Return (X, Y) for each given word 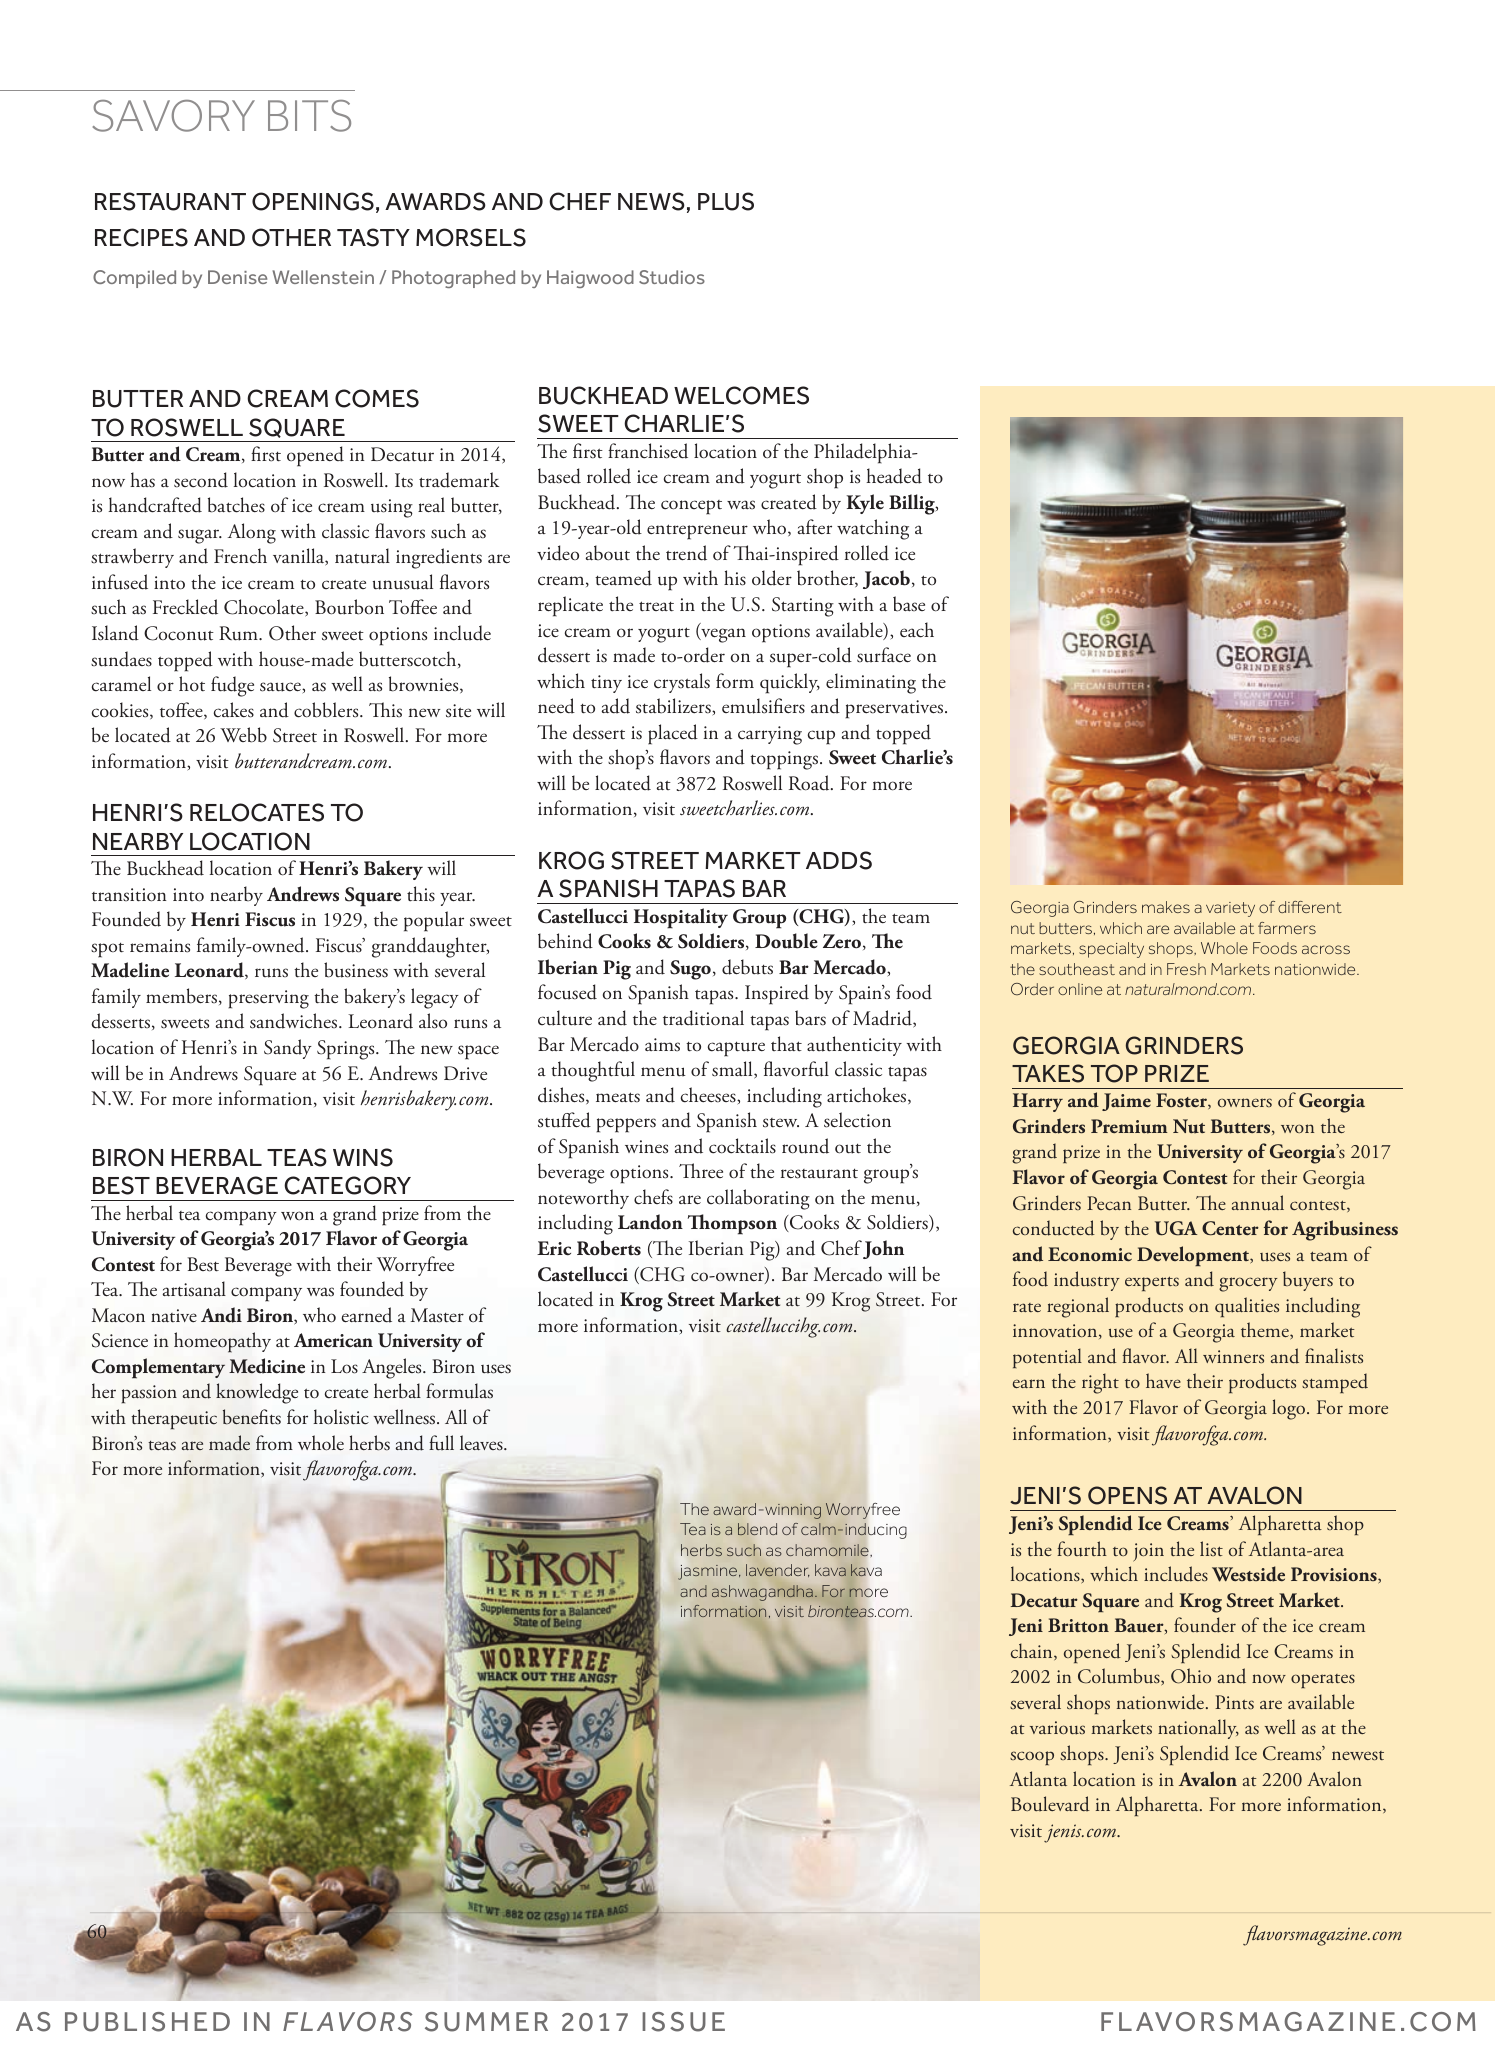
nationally (1198, 1729)
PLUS (726, 201)
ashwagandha (762, 1593)
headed (894, 476)
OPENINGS (313, 201)
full (441, 1443)
